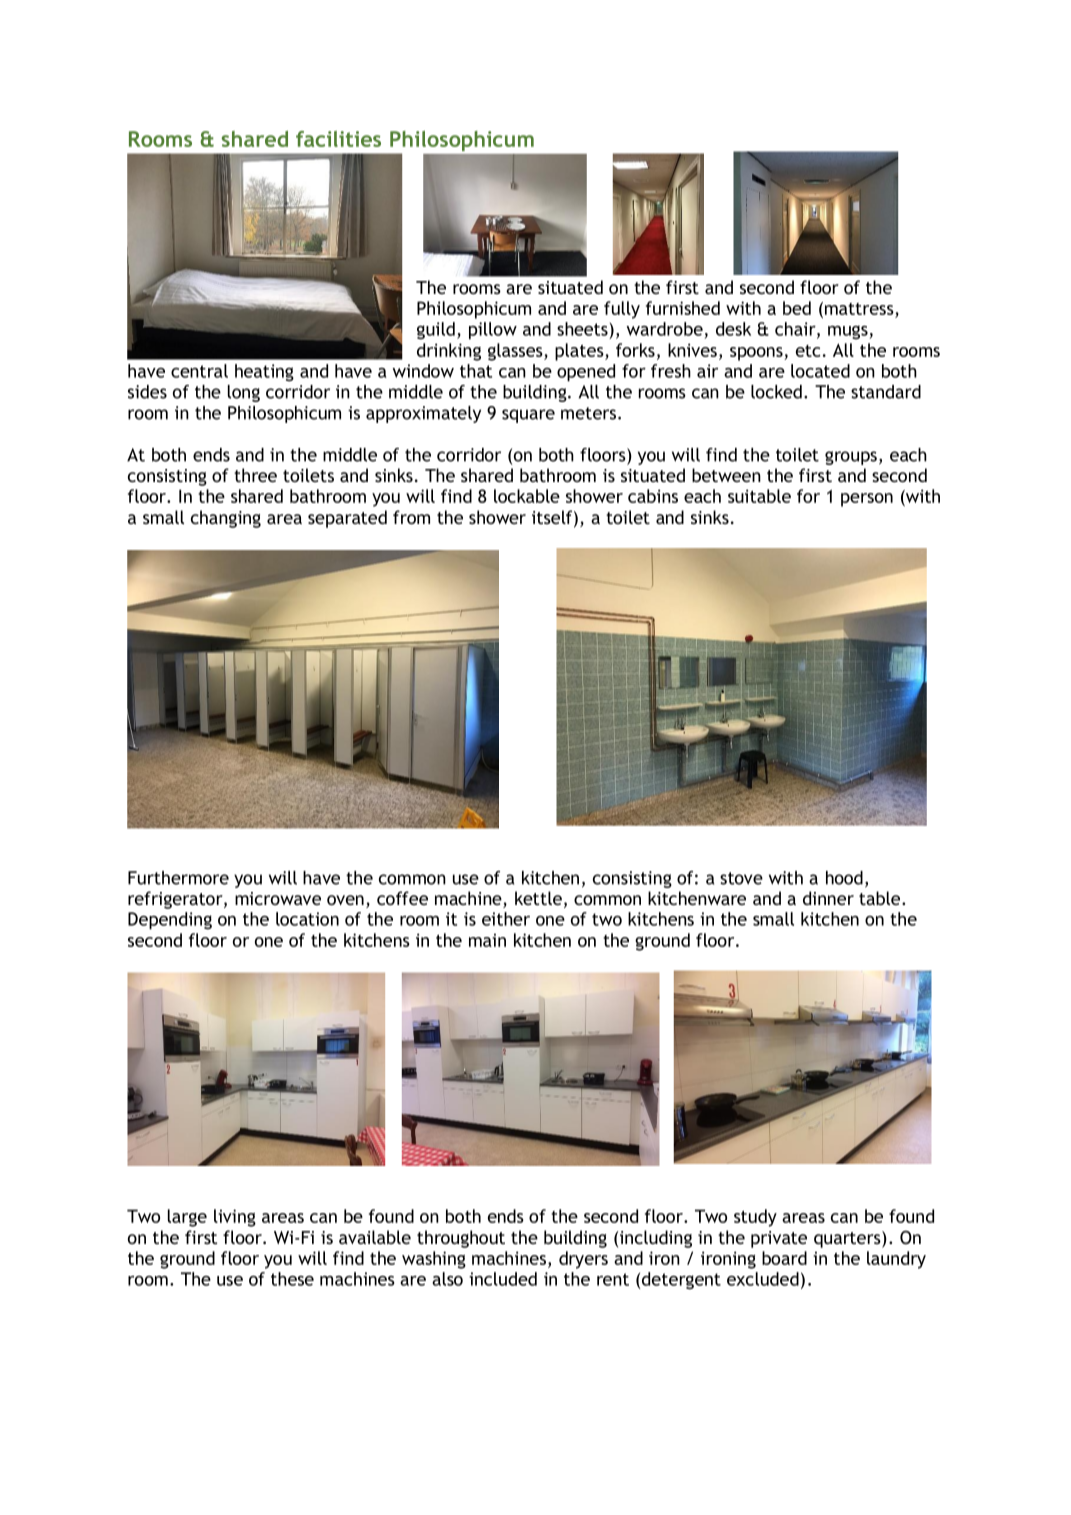 The width and height of the screenshot is (1071, 1515). I want to click on square, so click(528, 416).
